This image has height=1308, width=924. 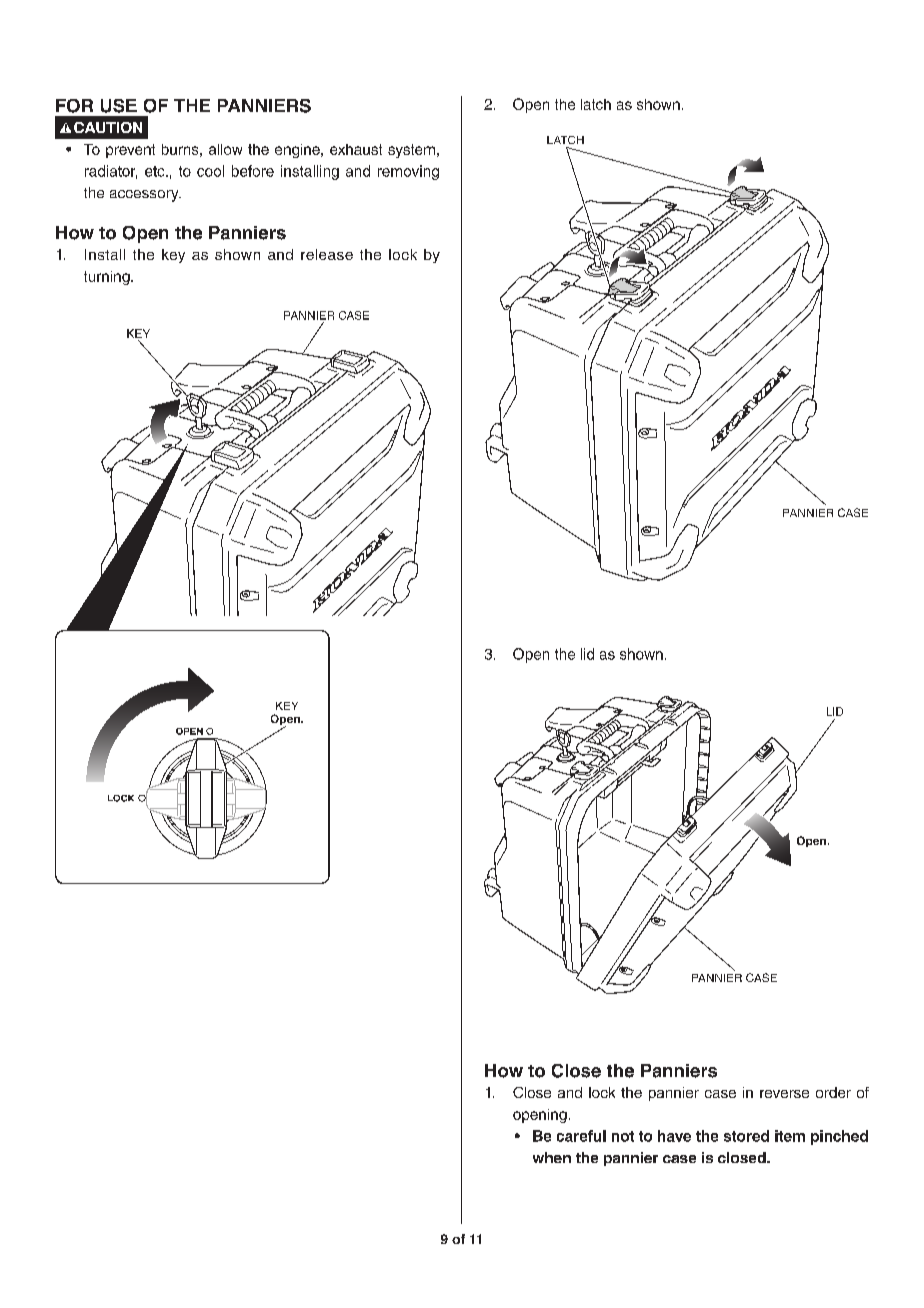 I want to click on when, so click(x=552, y=1157).
